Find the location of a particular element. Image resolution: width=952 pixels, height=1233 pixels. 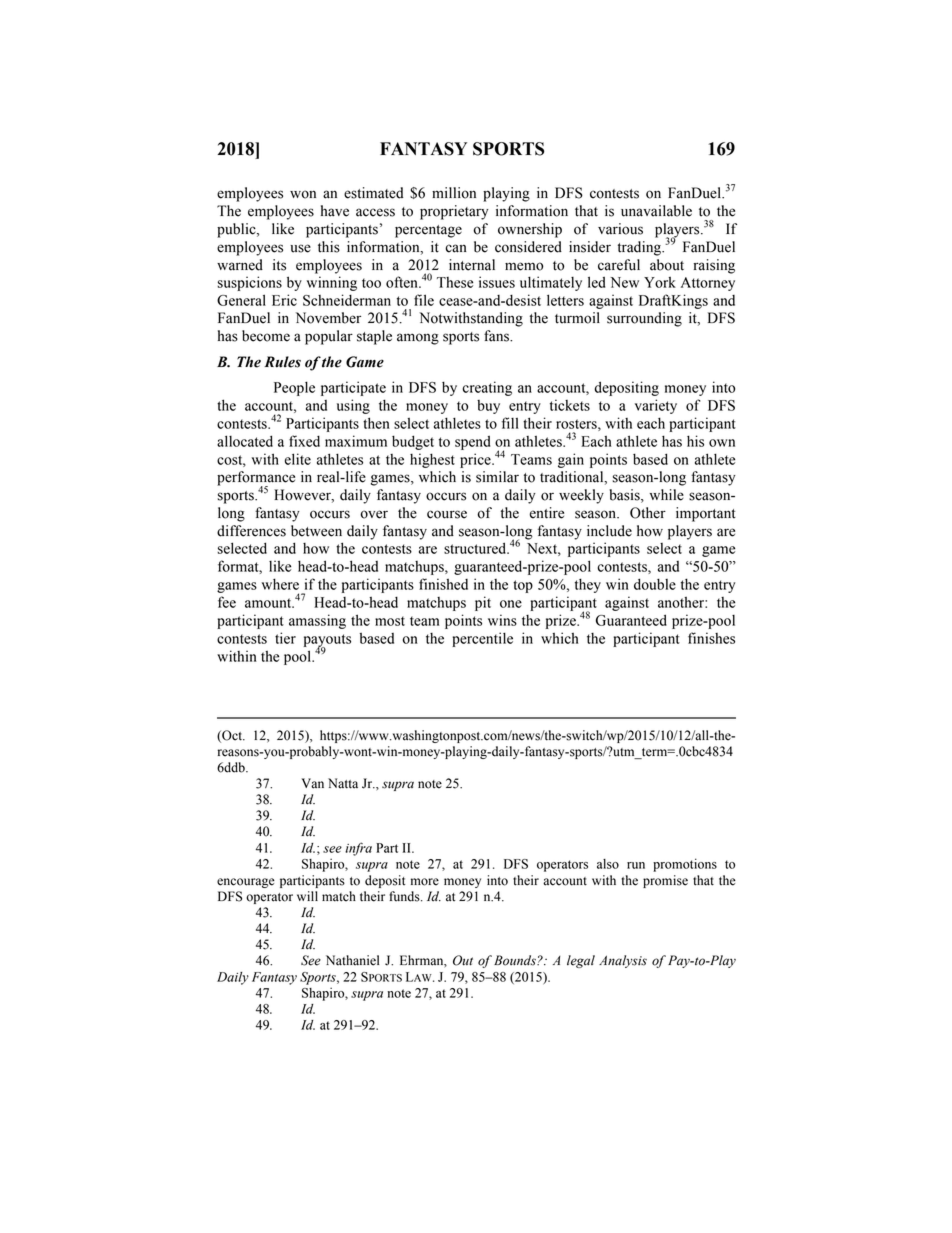

finished is located at coordinates (443, 584).
